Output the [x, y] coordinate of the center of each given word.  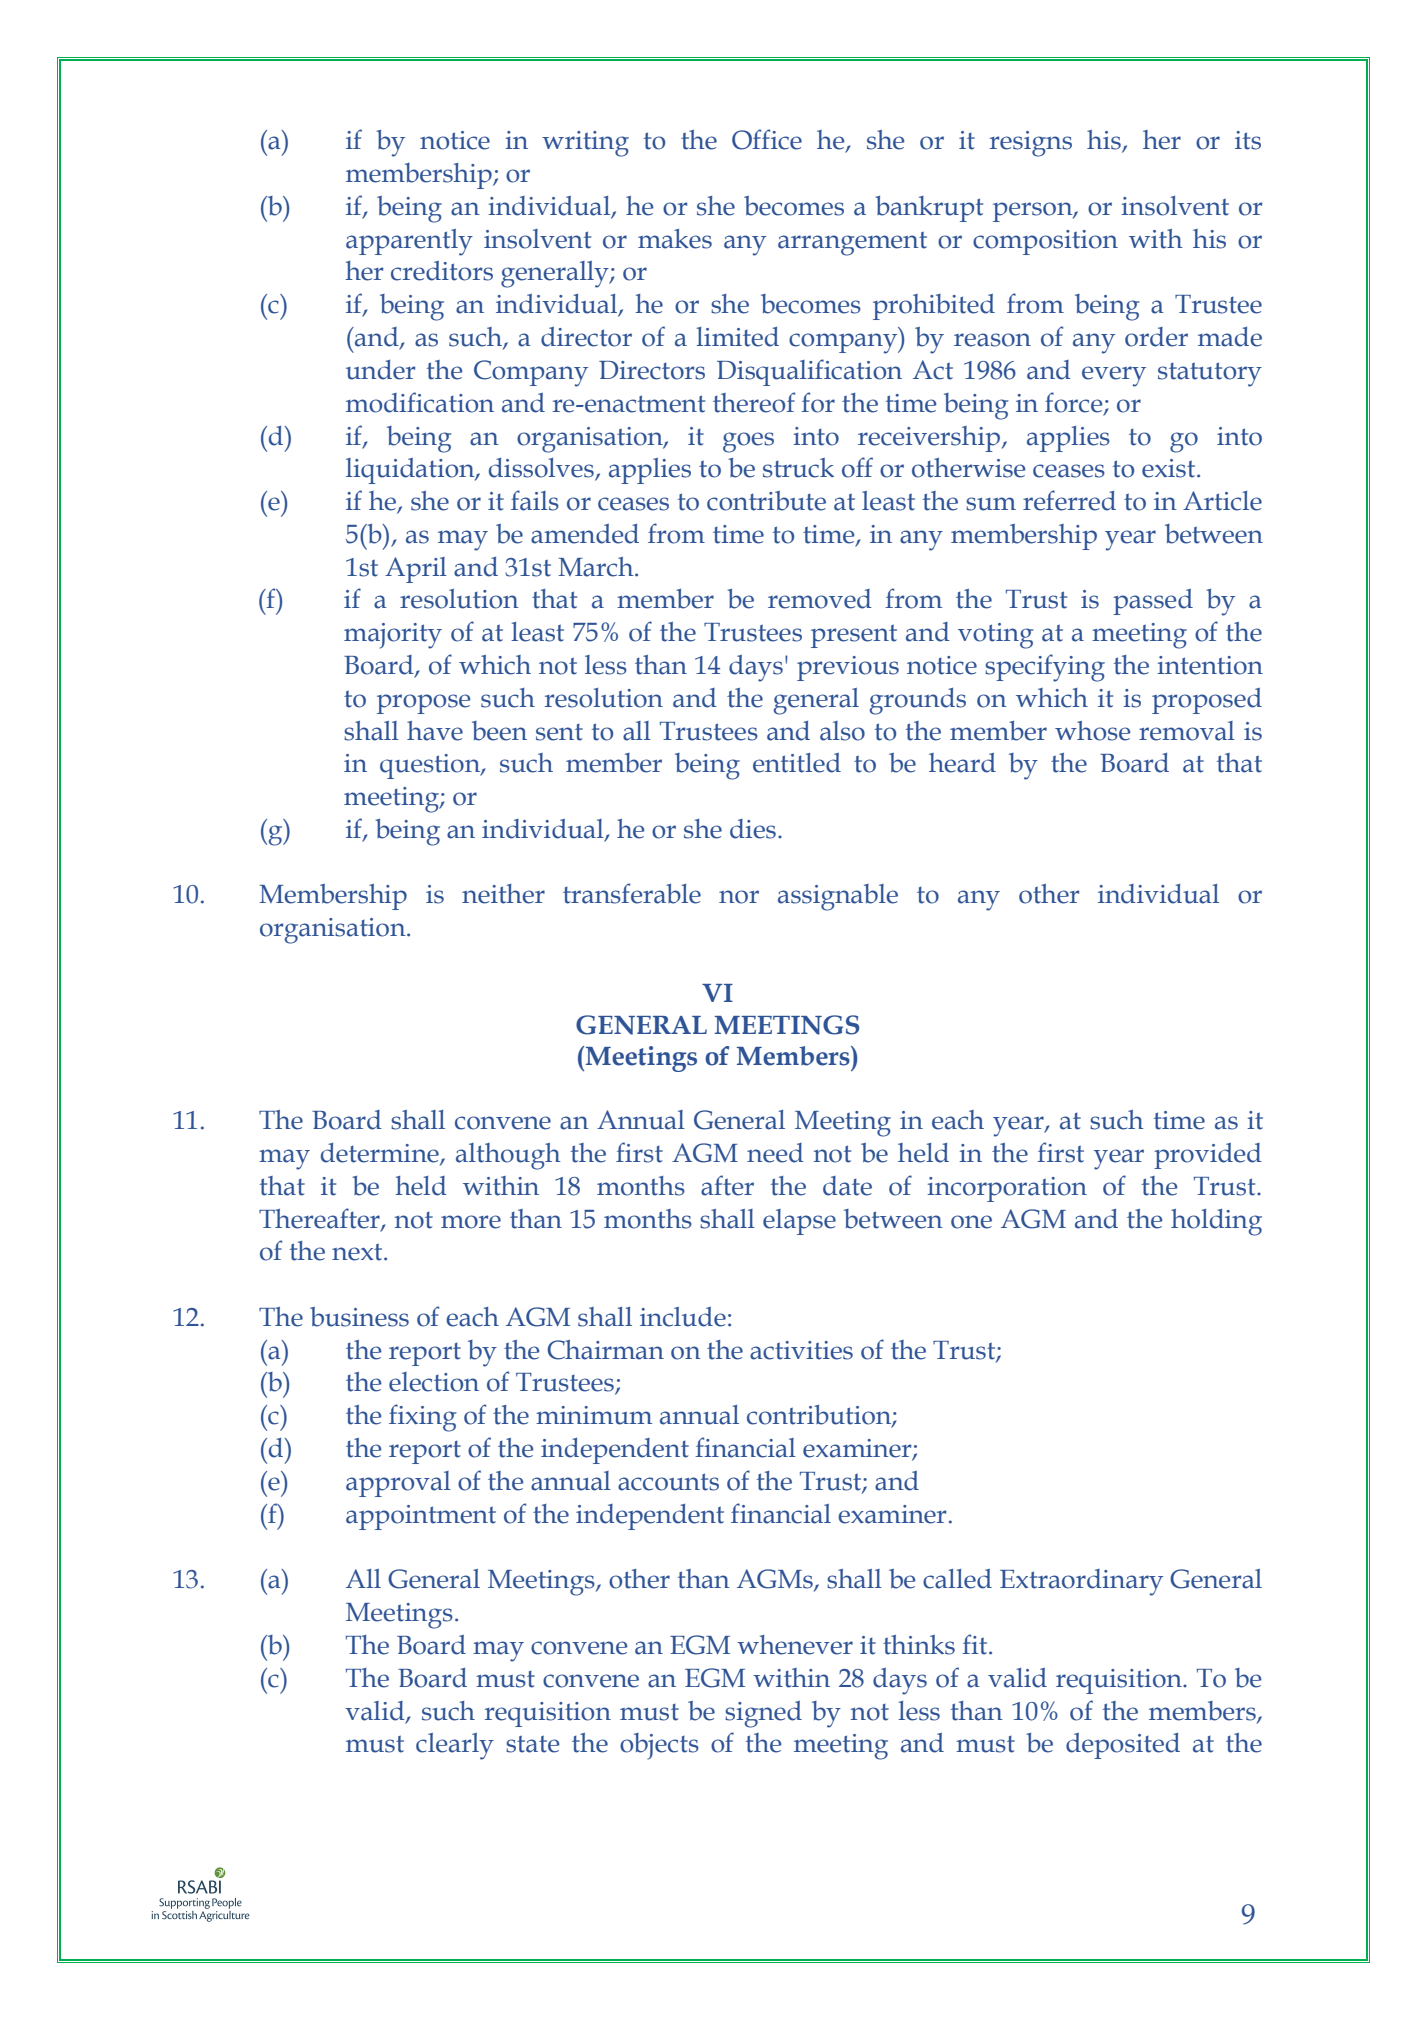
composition [1045, 242]
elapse [799, 1222]
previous [848, 668]
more [471, 1222]
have [435, 731]
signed [763, 1714]
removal [1187, 731]
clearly [455, 1746]
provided [1208, 1156]
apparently [409, 242]
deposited [1123, 1746]
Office [767, 139]
